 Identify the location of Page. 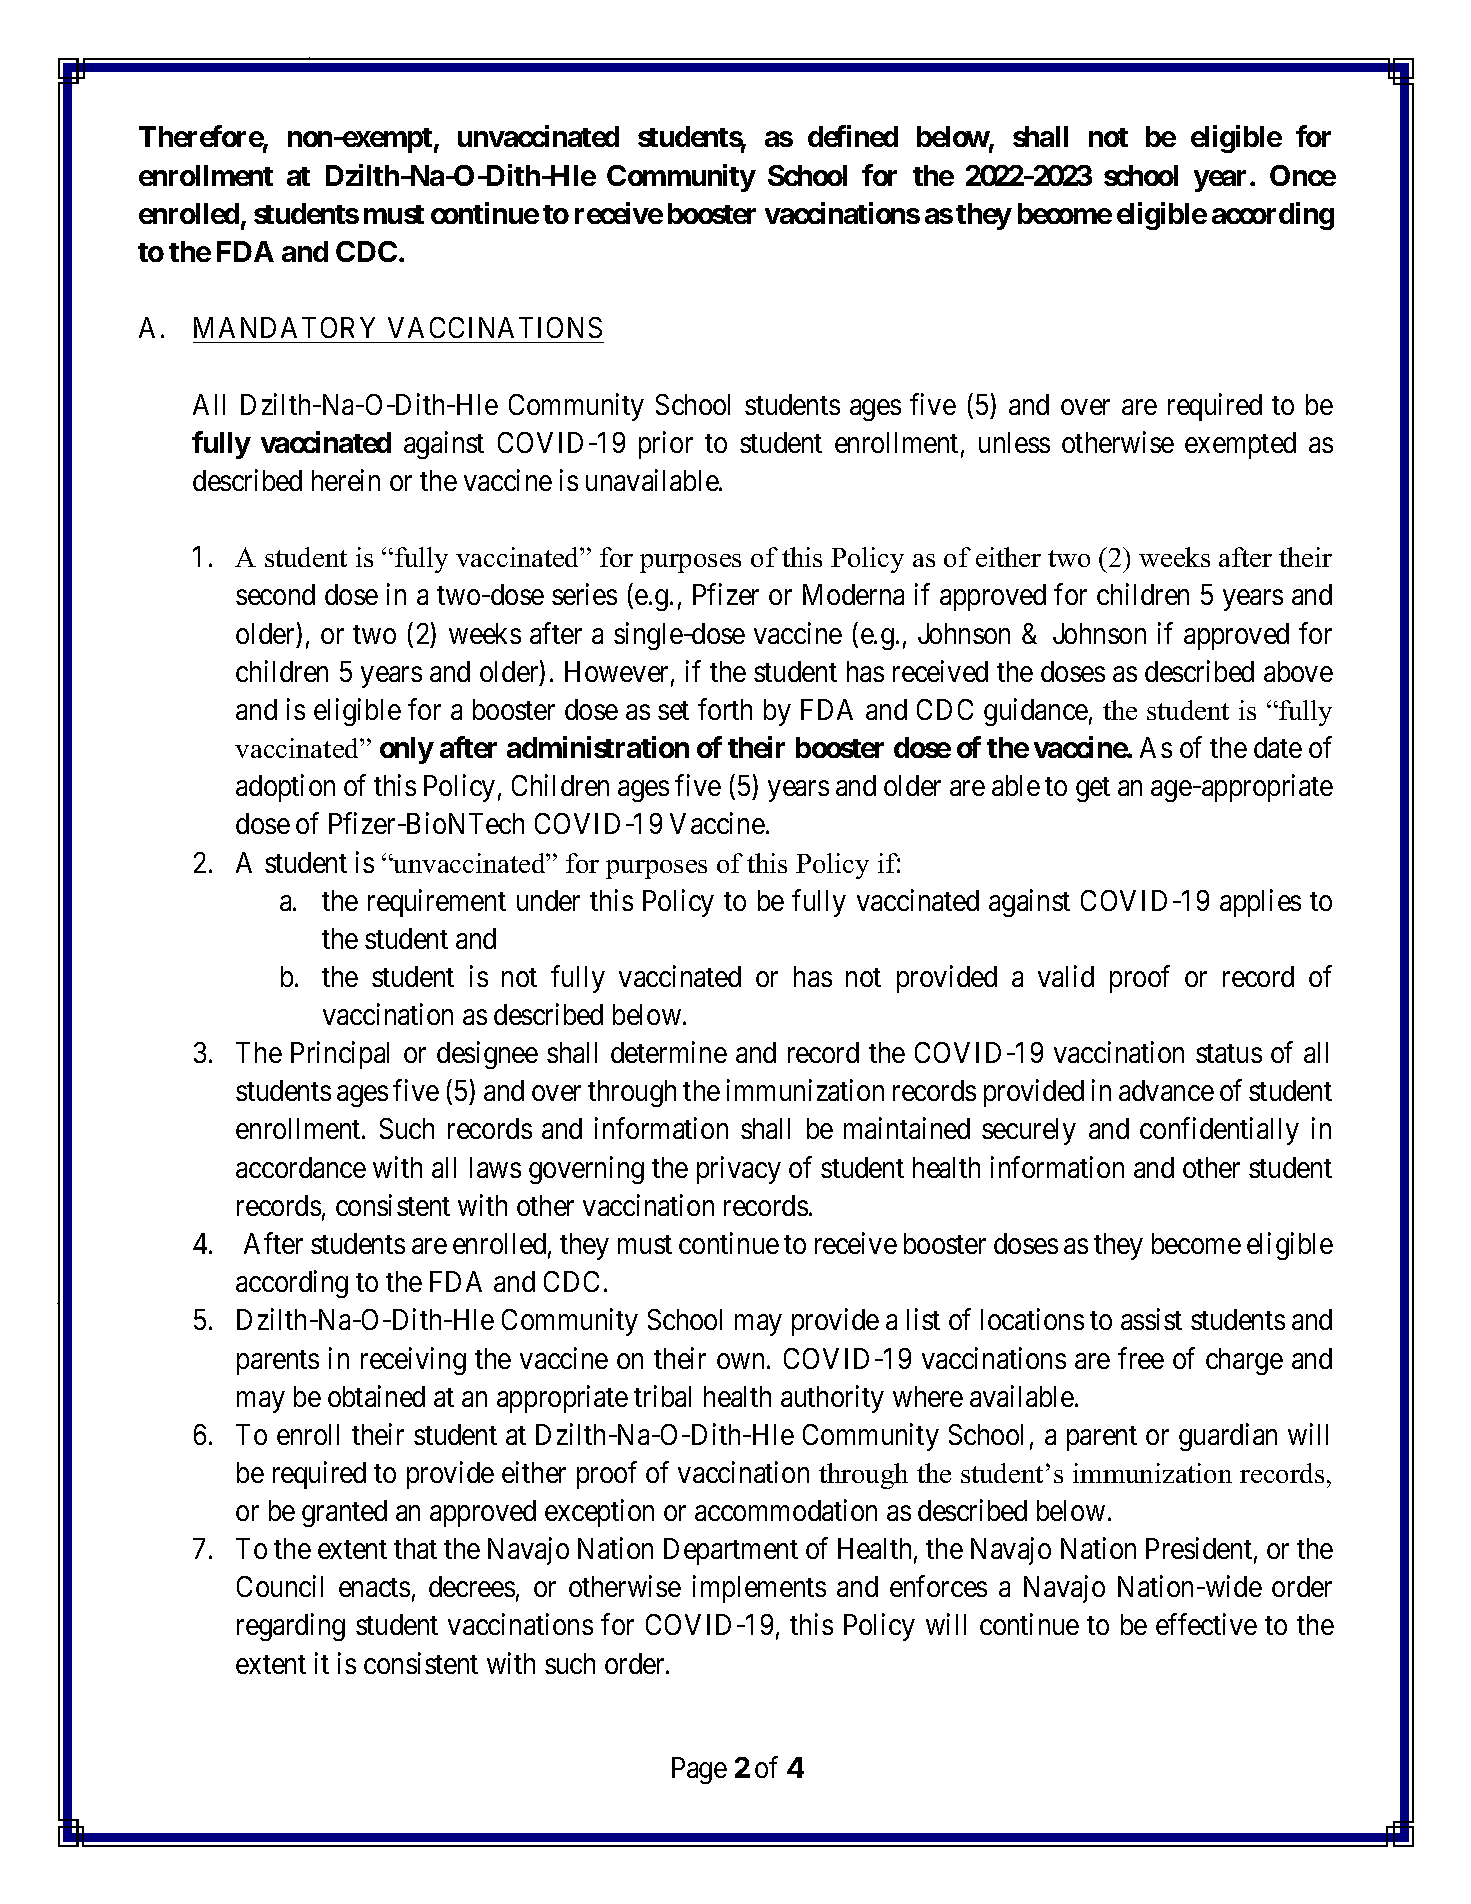
(699, 1770).
